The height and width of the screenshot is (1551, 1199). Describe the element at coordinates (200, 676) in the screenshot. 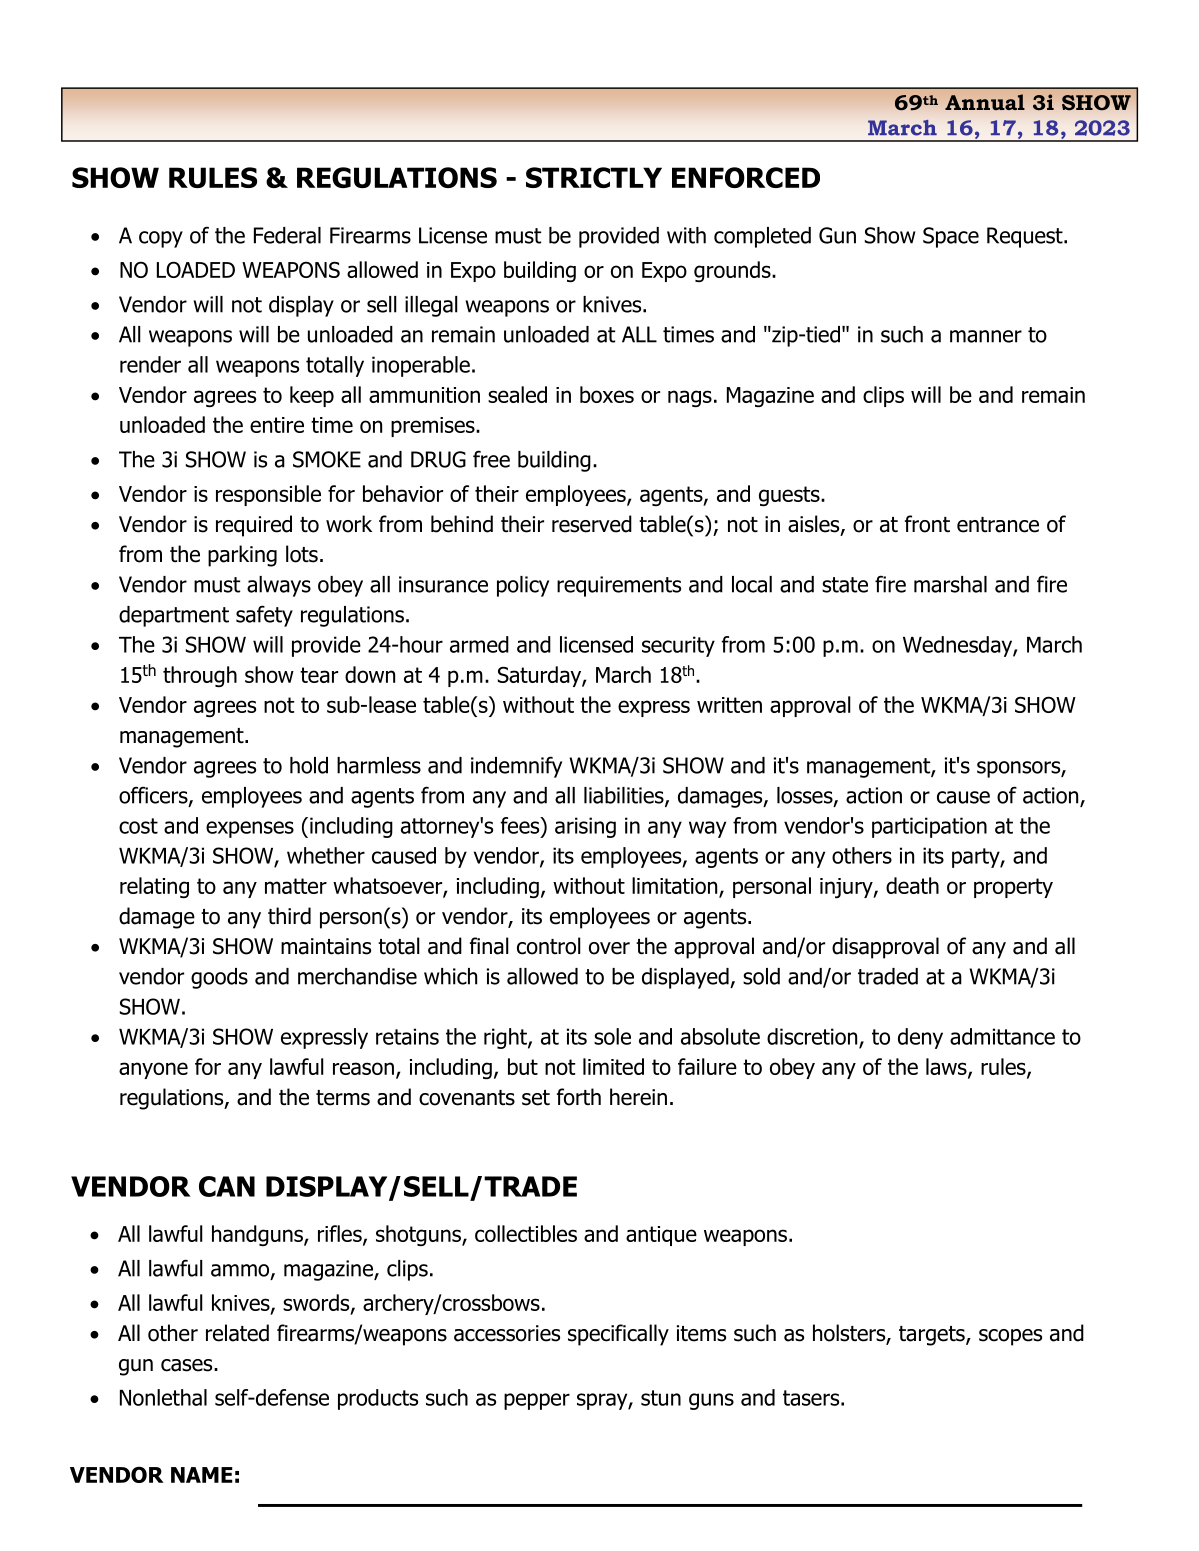

I see `through` at that location.
